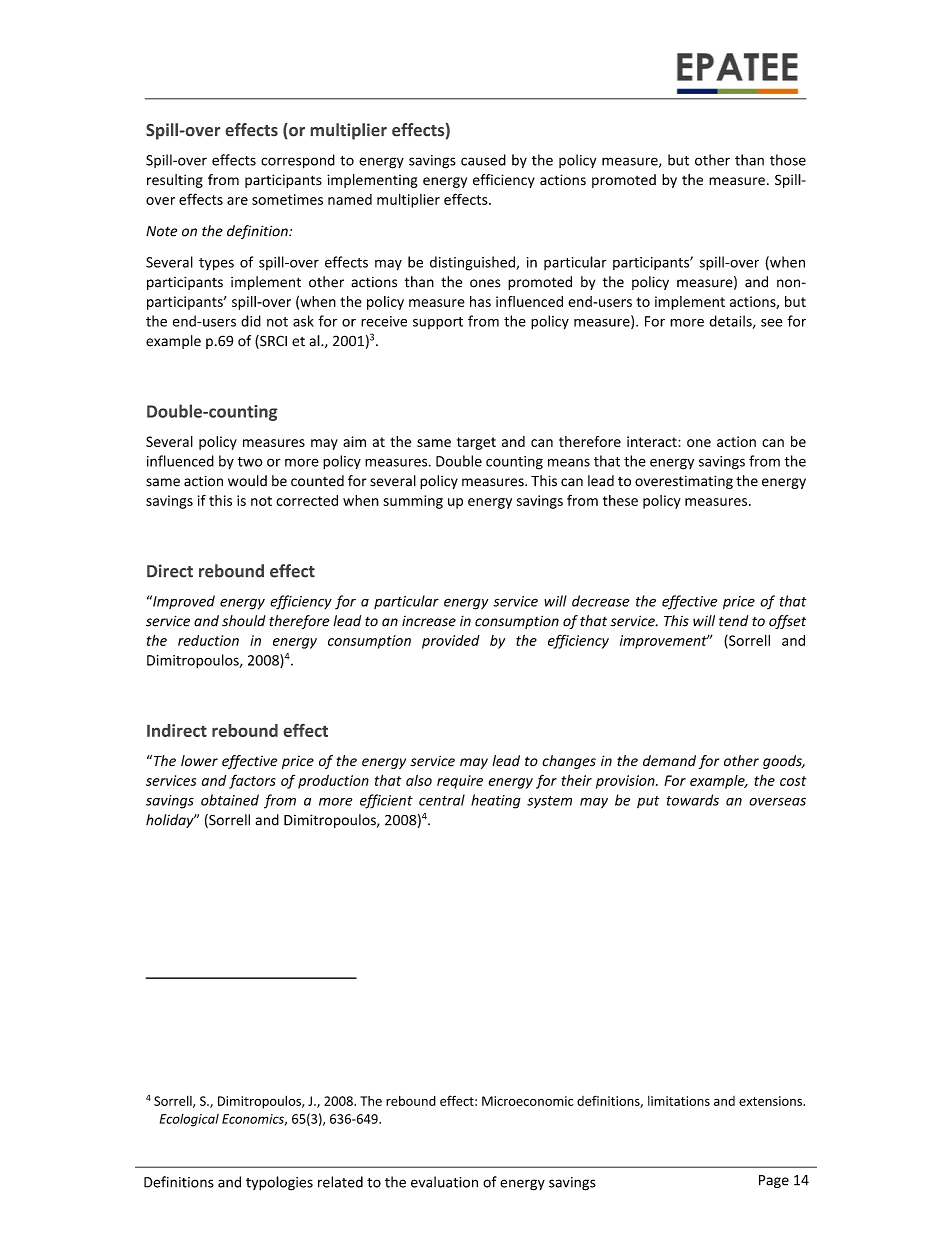 The image size is (952, 1233). Describe the element at coordinates (279, 1183) in the screenshot. I see `typologies` at that location.
